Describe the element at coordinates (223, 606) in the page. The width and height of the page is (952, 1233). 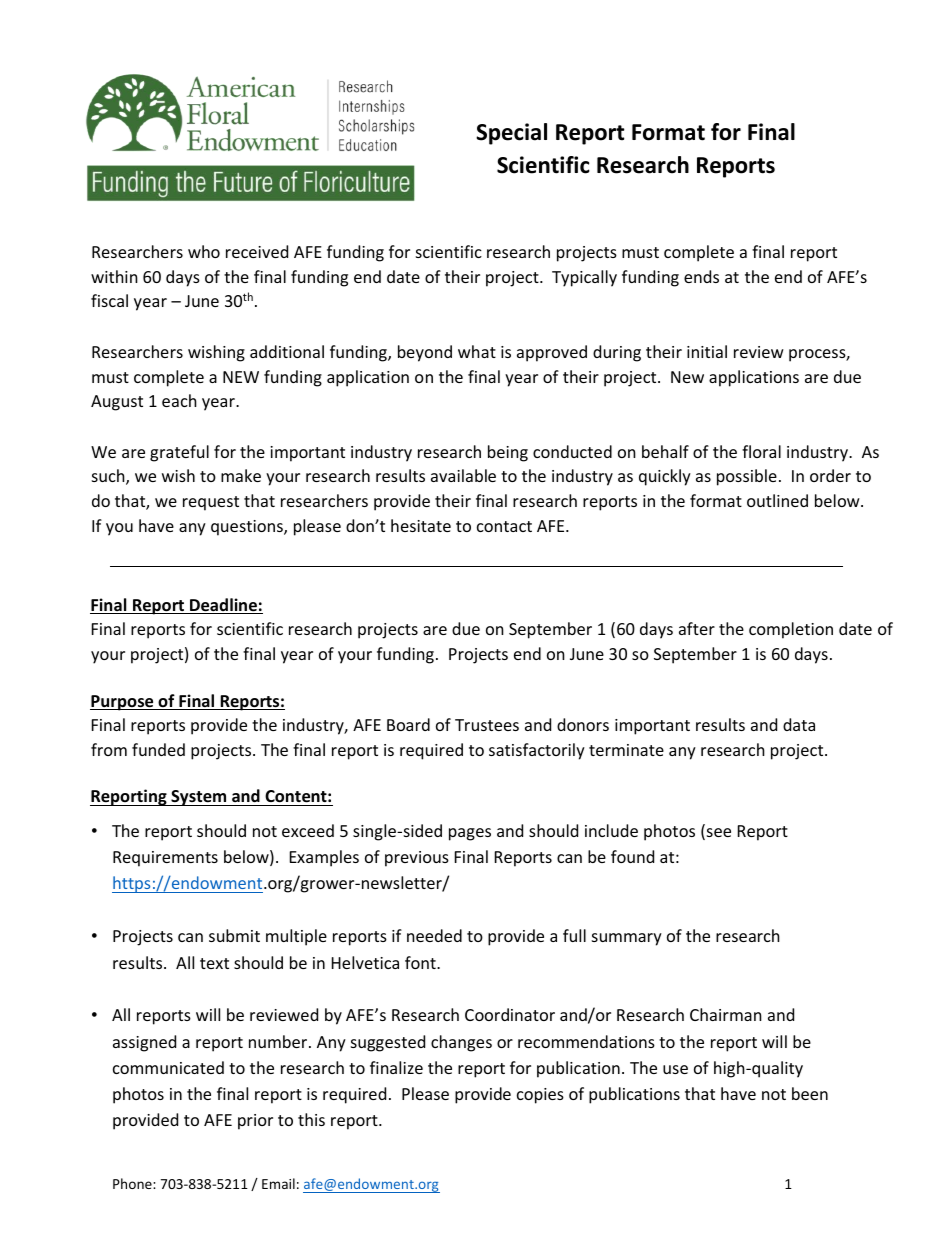
I see `Deadline` at that location.
